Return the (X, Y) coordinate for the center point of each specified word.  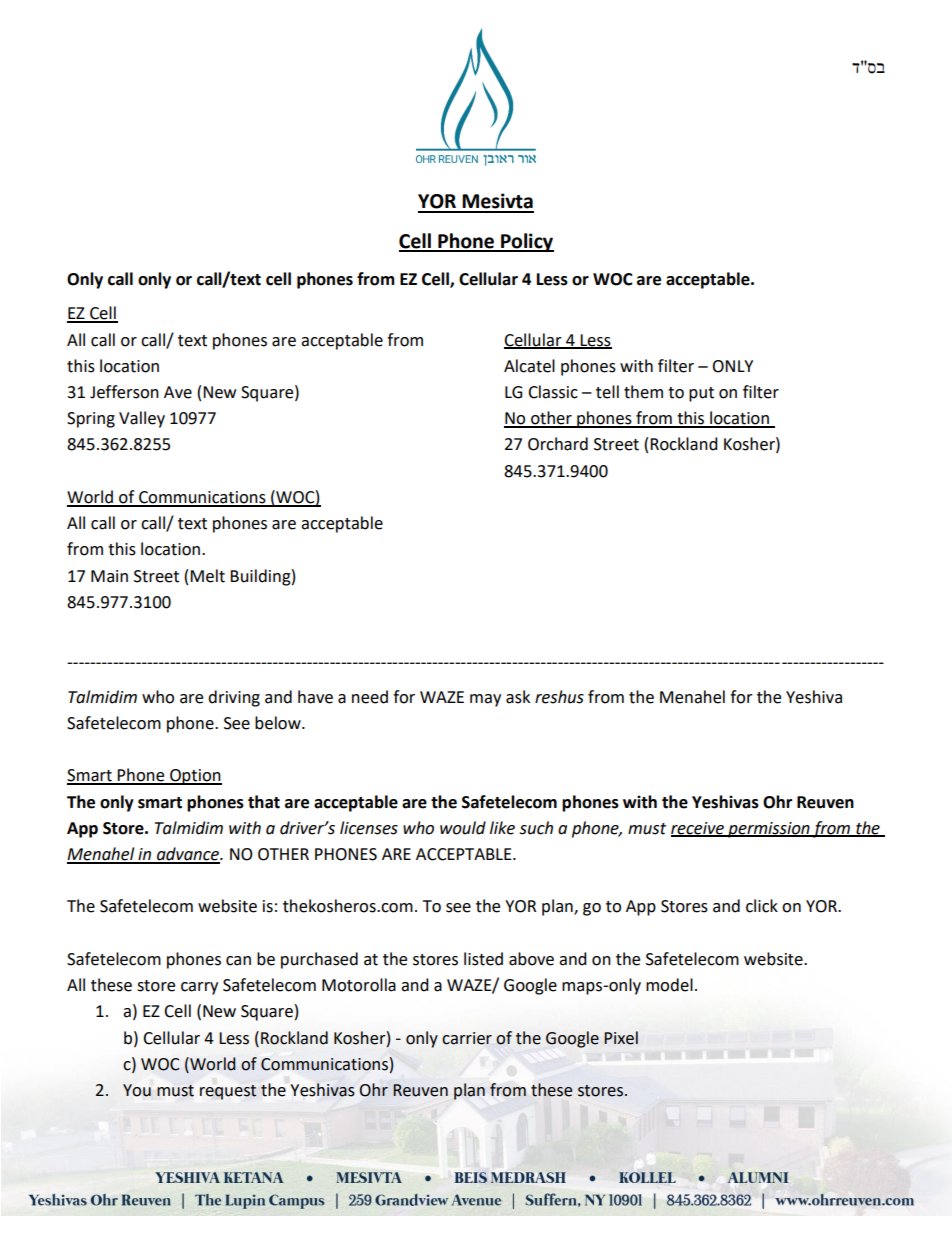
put (701, 394)
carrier (467, 1038)
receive (698, 829)
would (463, 828)
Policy (526, 242)
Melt (207, 576)
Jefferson (124, 392)
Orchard (558, 444)
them (643, 392)
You (137, 1090)
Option (195, 777)
